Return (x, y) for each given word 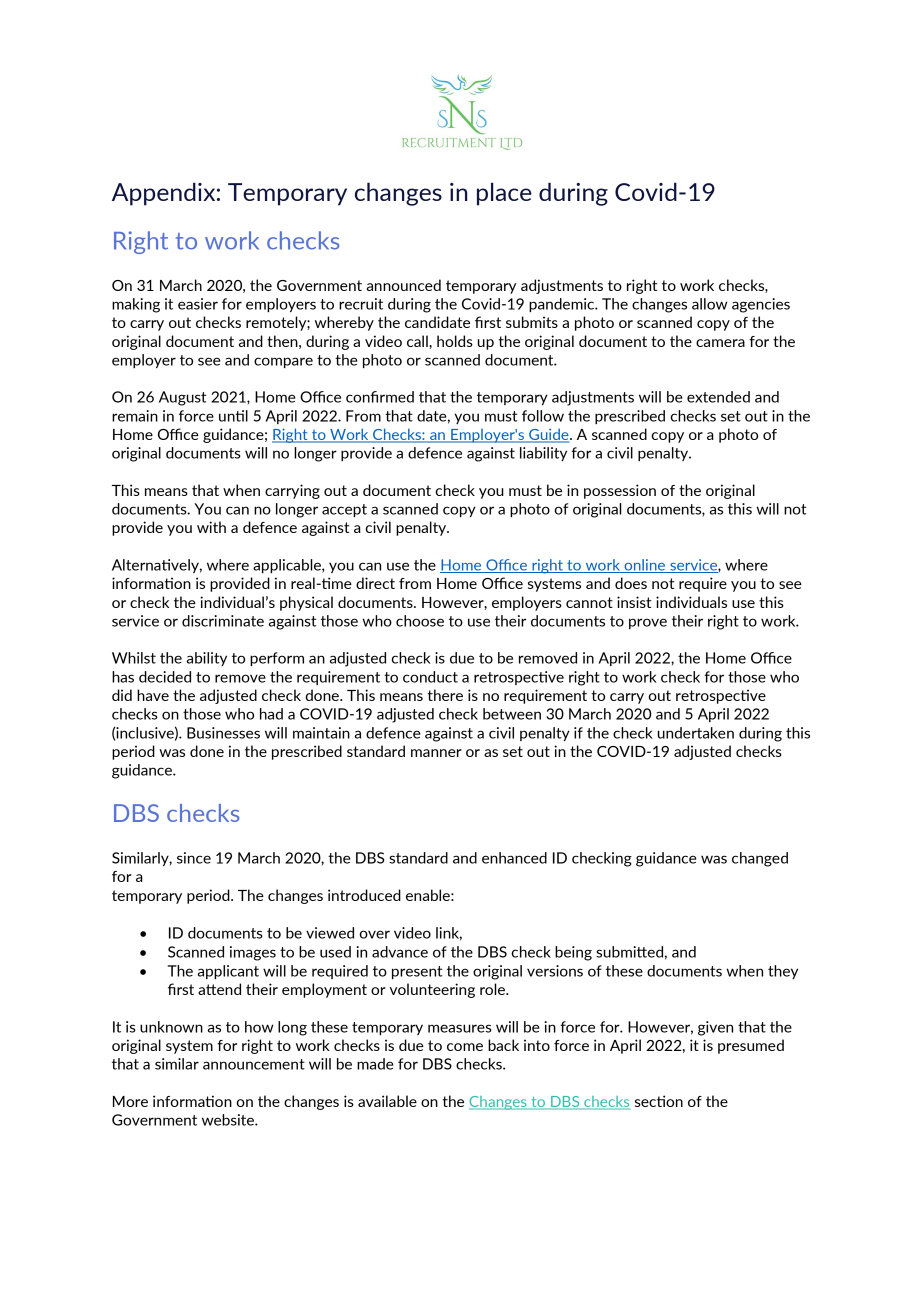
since (194, 858)
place (504, 194)
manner (436, 753)
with (211, 527)
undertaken (696, 733)
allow (709, 304)
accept (344, 510)
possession (620, 491)
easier (198, 304)
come (465, 1047)
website (229, 1120)
